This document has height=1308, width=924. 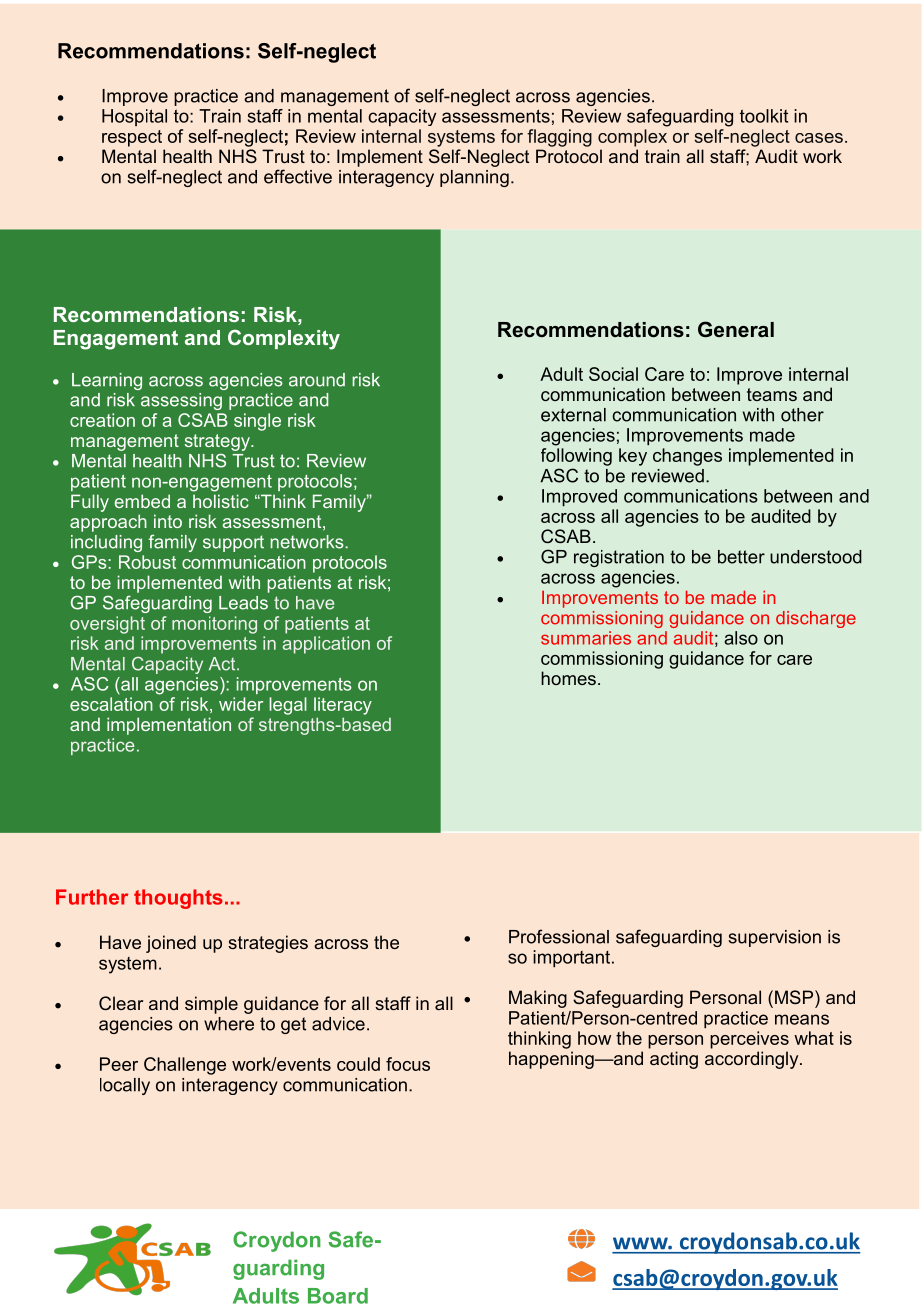 I want to click on focus, so click(x=408, y=1064).
